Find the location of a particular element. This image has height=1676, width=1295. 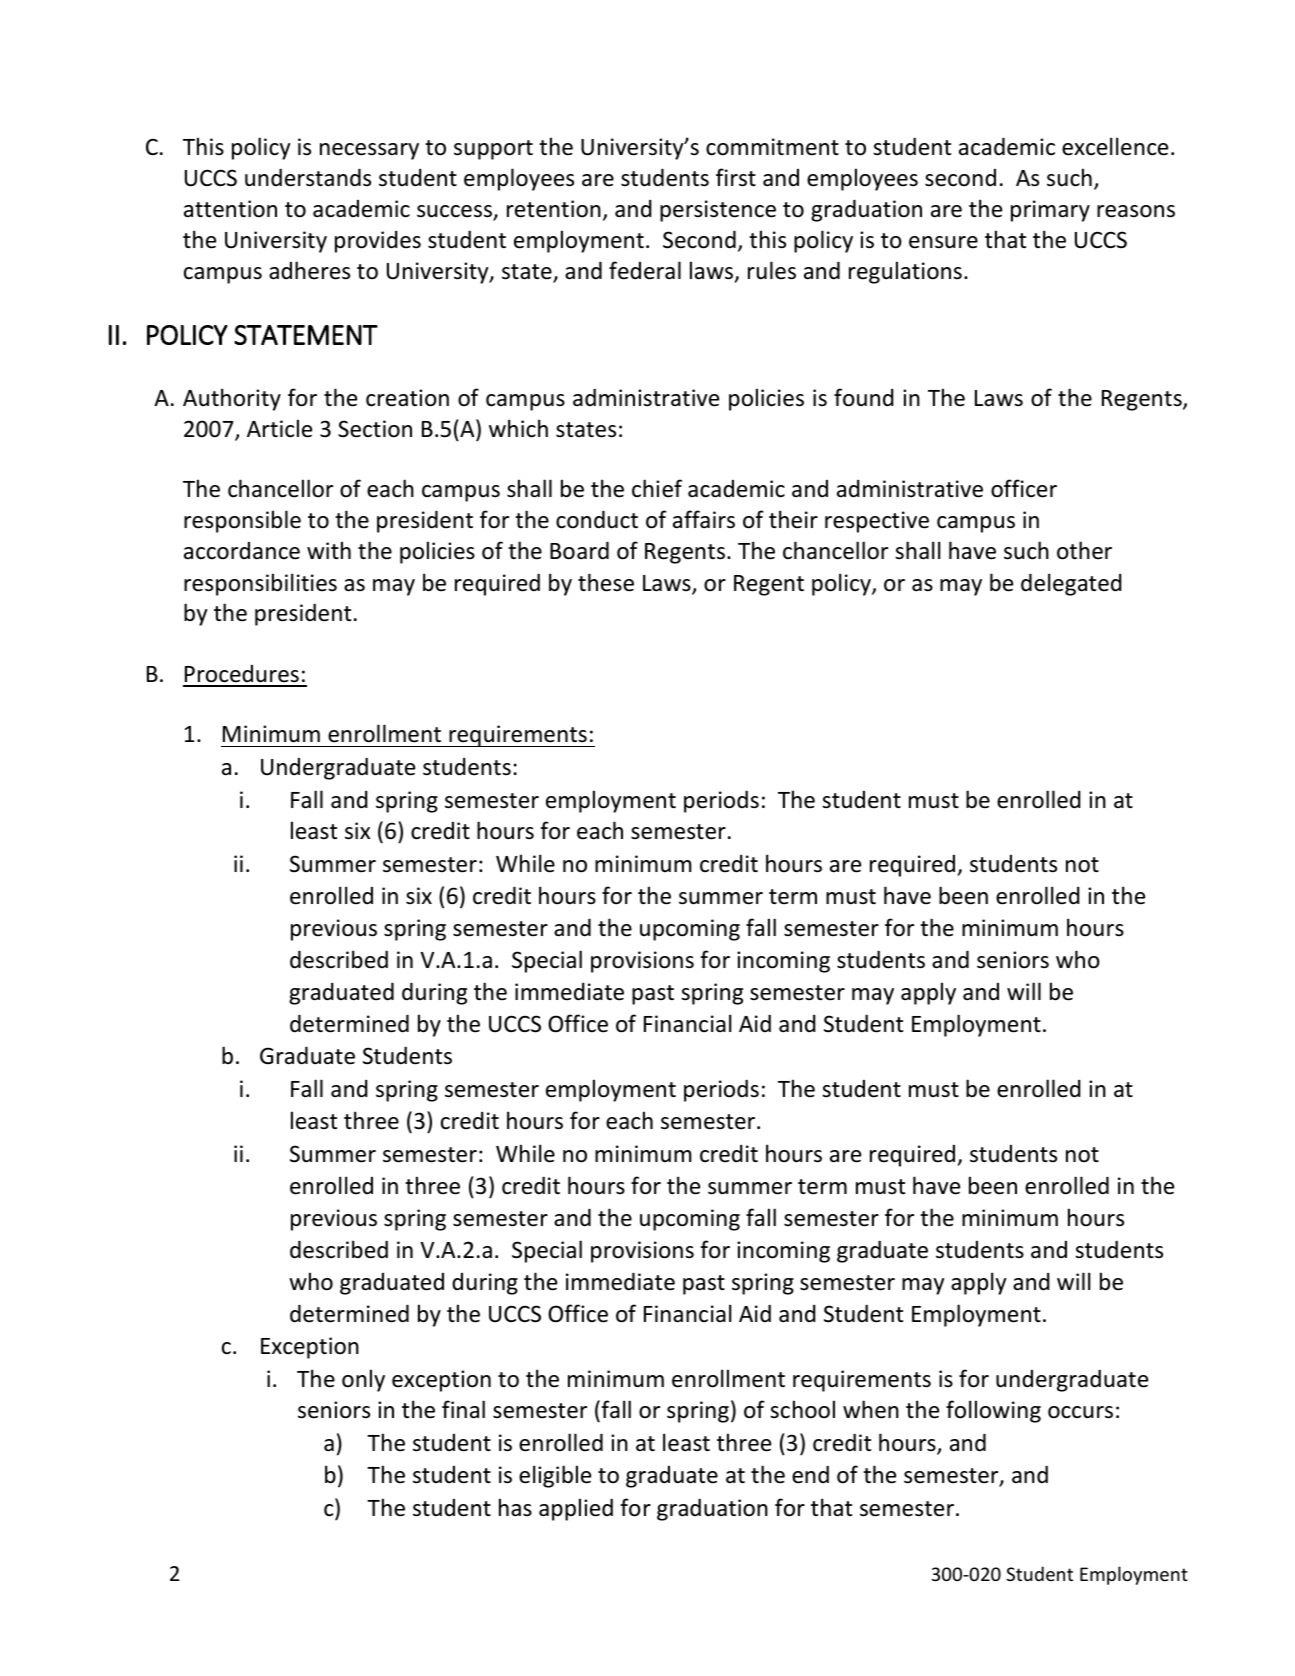

following is located at coordinates (993, 1411).
